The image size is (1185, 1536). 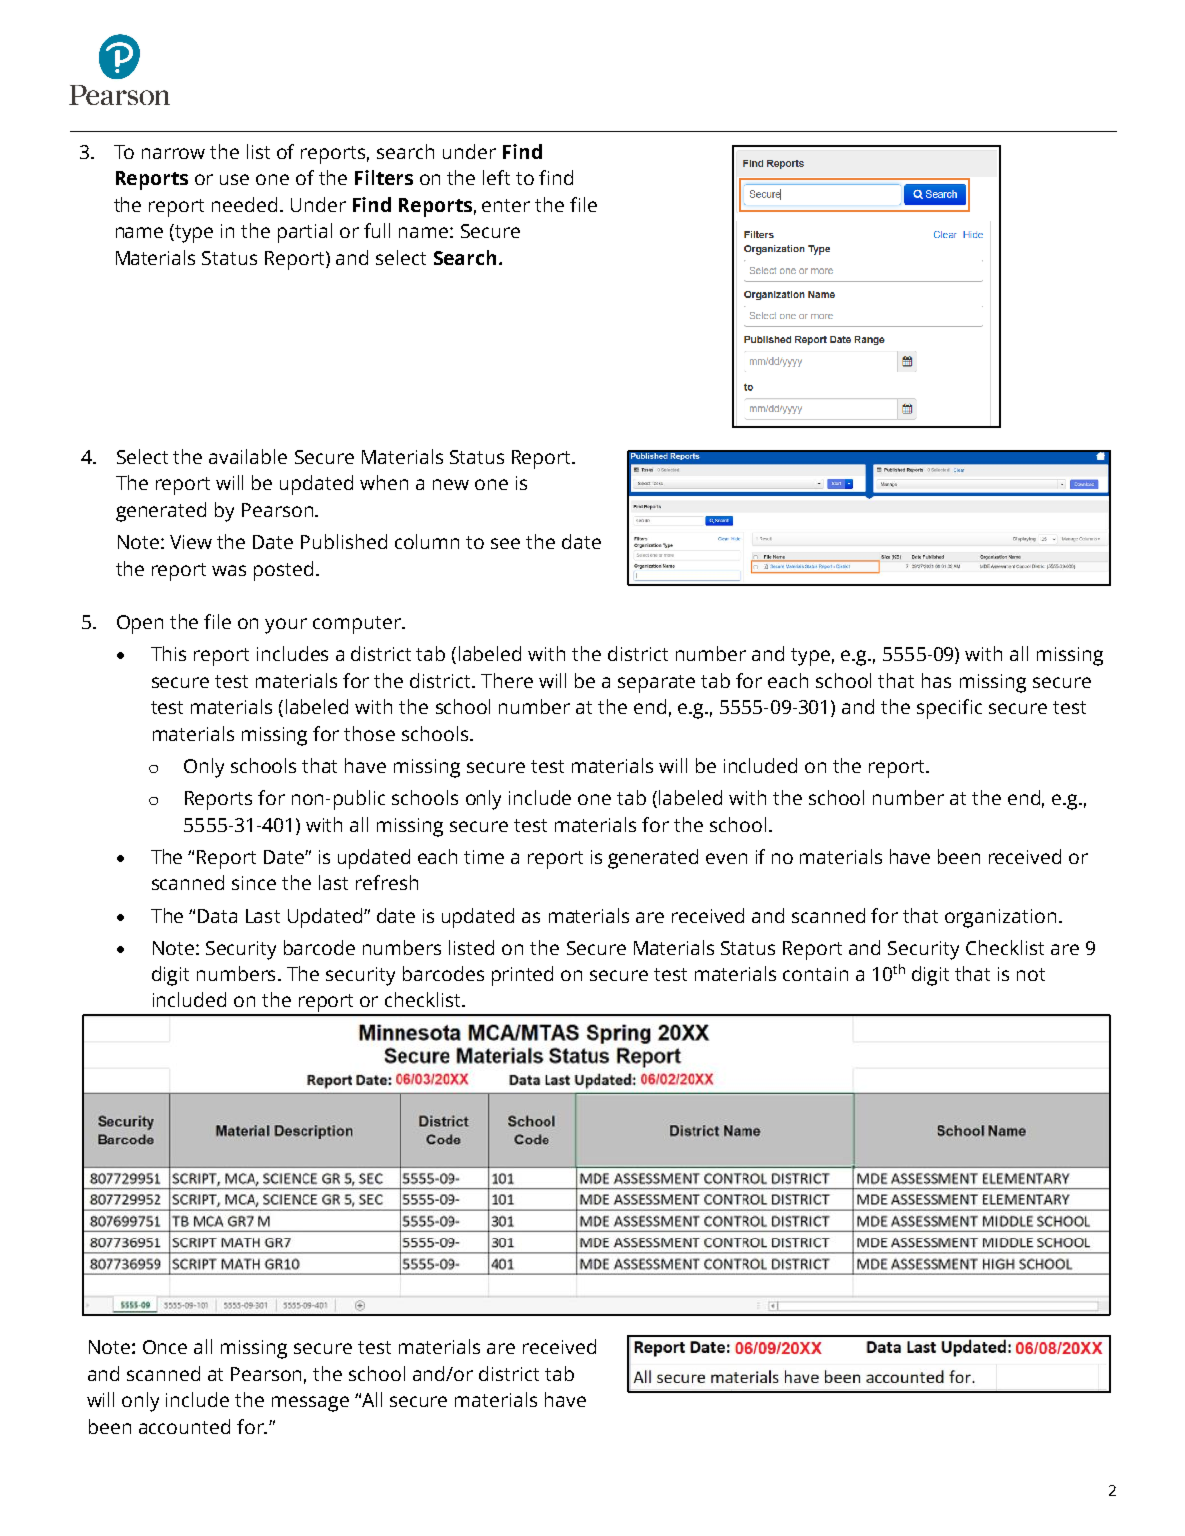 What do you see at coordinates (496, 177) in the document?
I see `left` at bounding box center [496, 177].
